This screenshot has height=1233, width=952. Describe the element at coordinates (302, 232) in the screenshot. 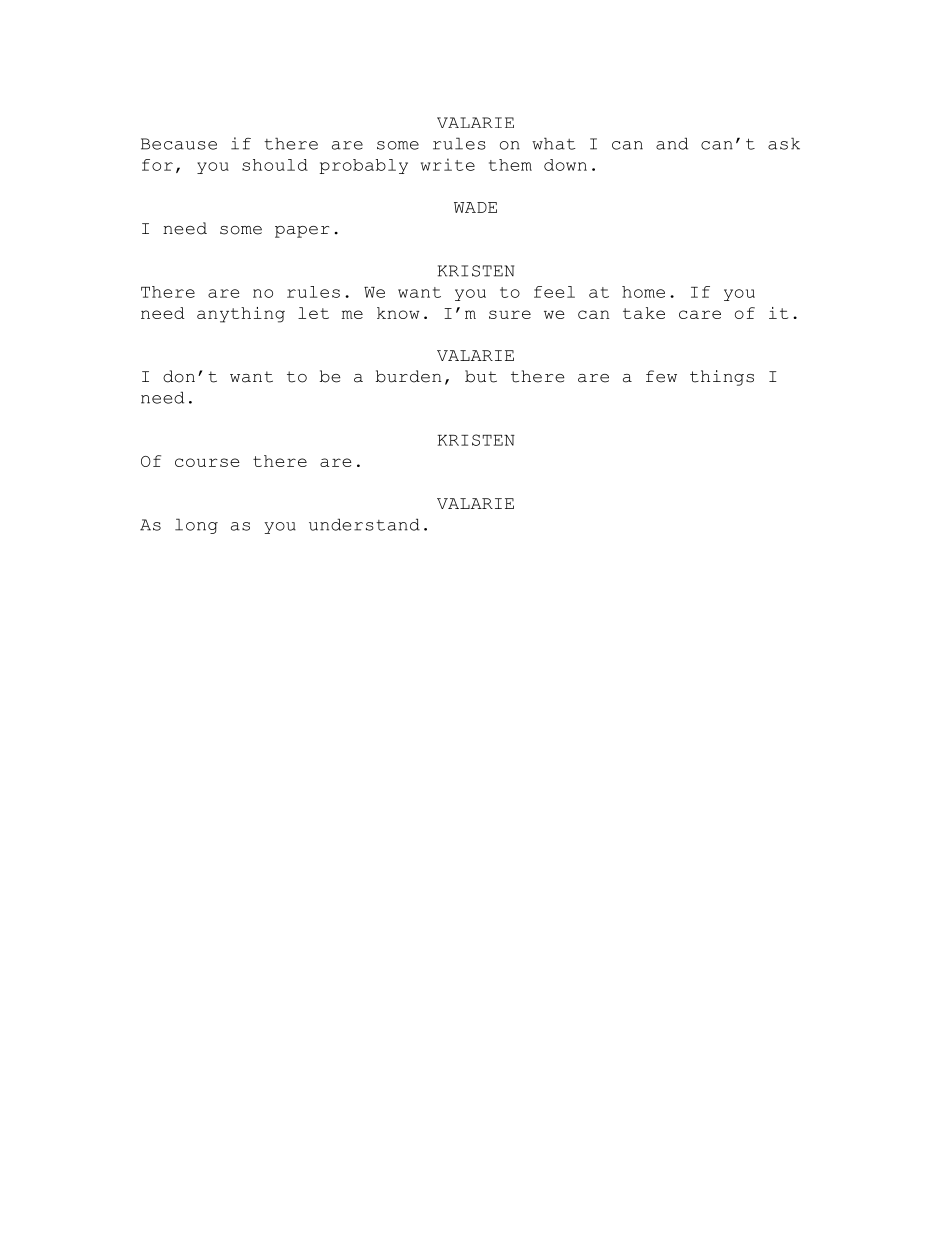

I see `paper` at that location.
